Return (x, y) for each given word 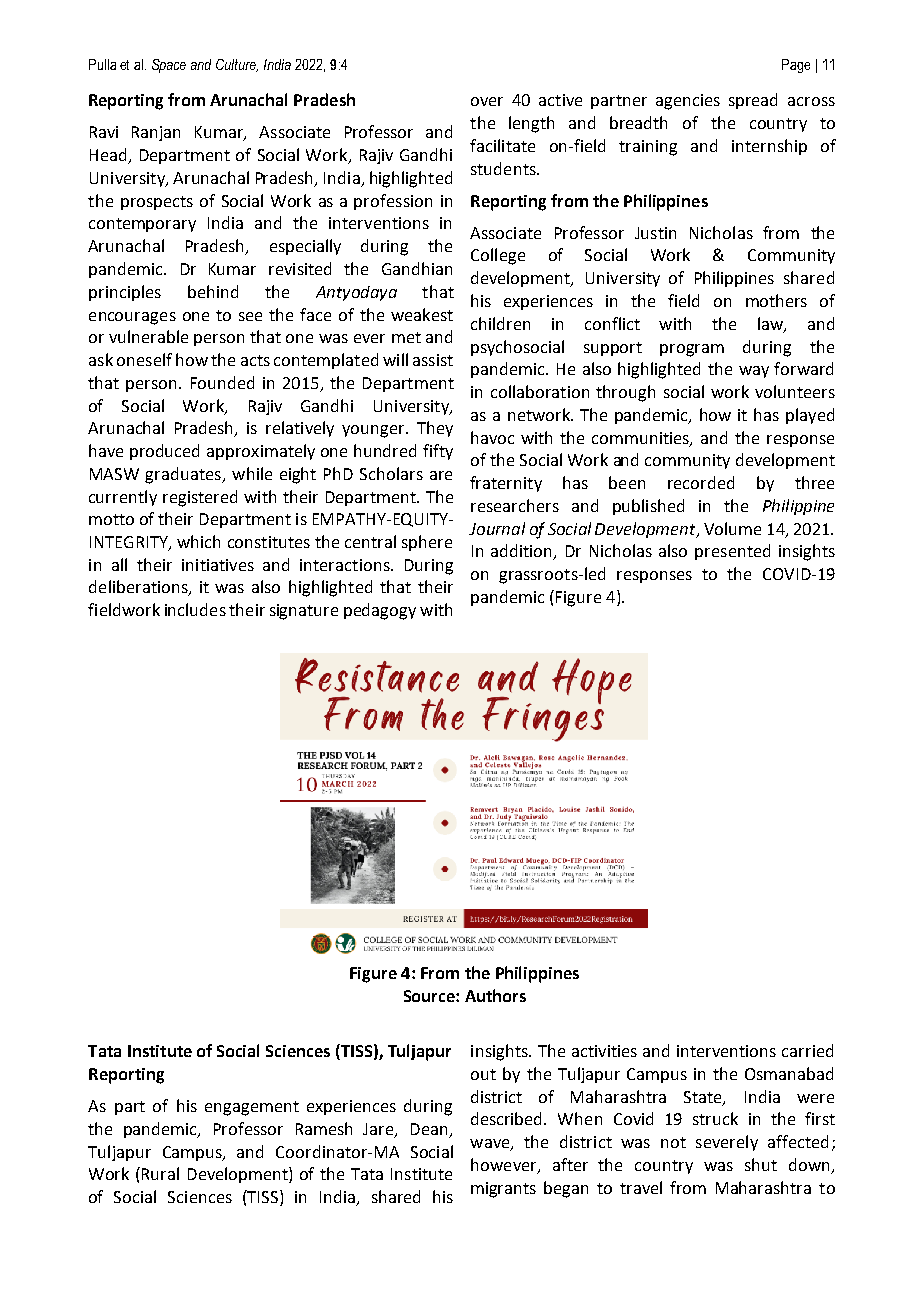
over (487, 101)
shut (761, 1164)
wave (491, 1145)
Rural (160, 1173)
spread (753, 101)
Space (169, 66)
